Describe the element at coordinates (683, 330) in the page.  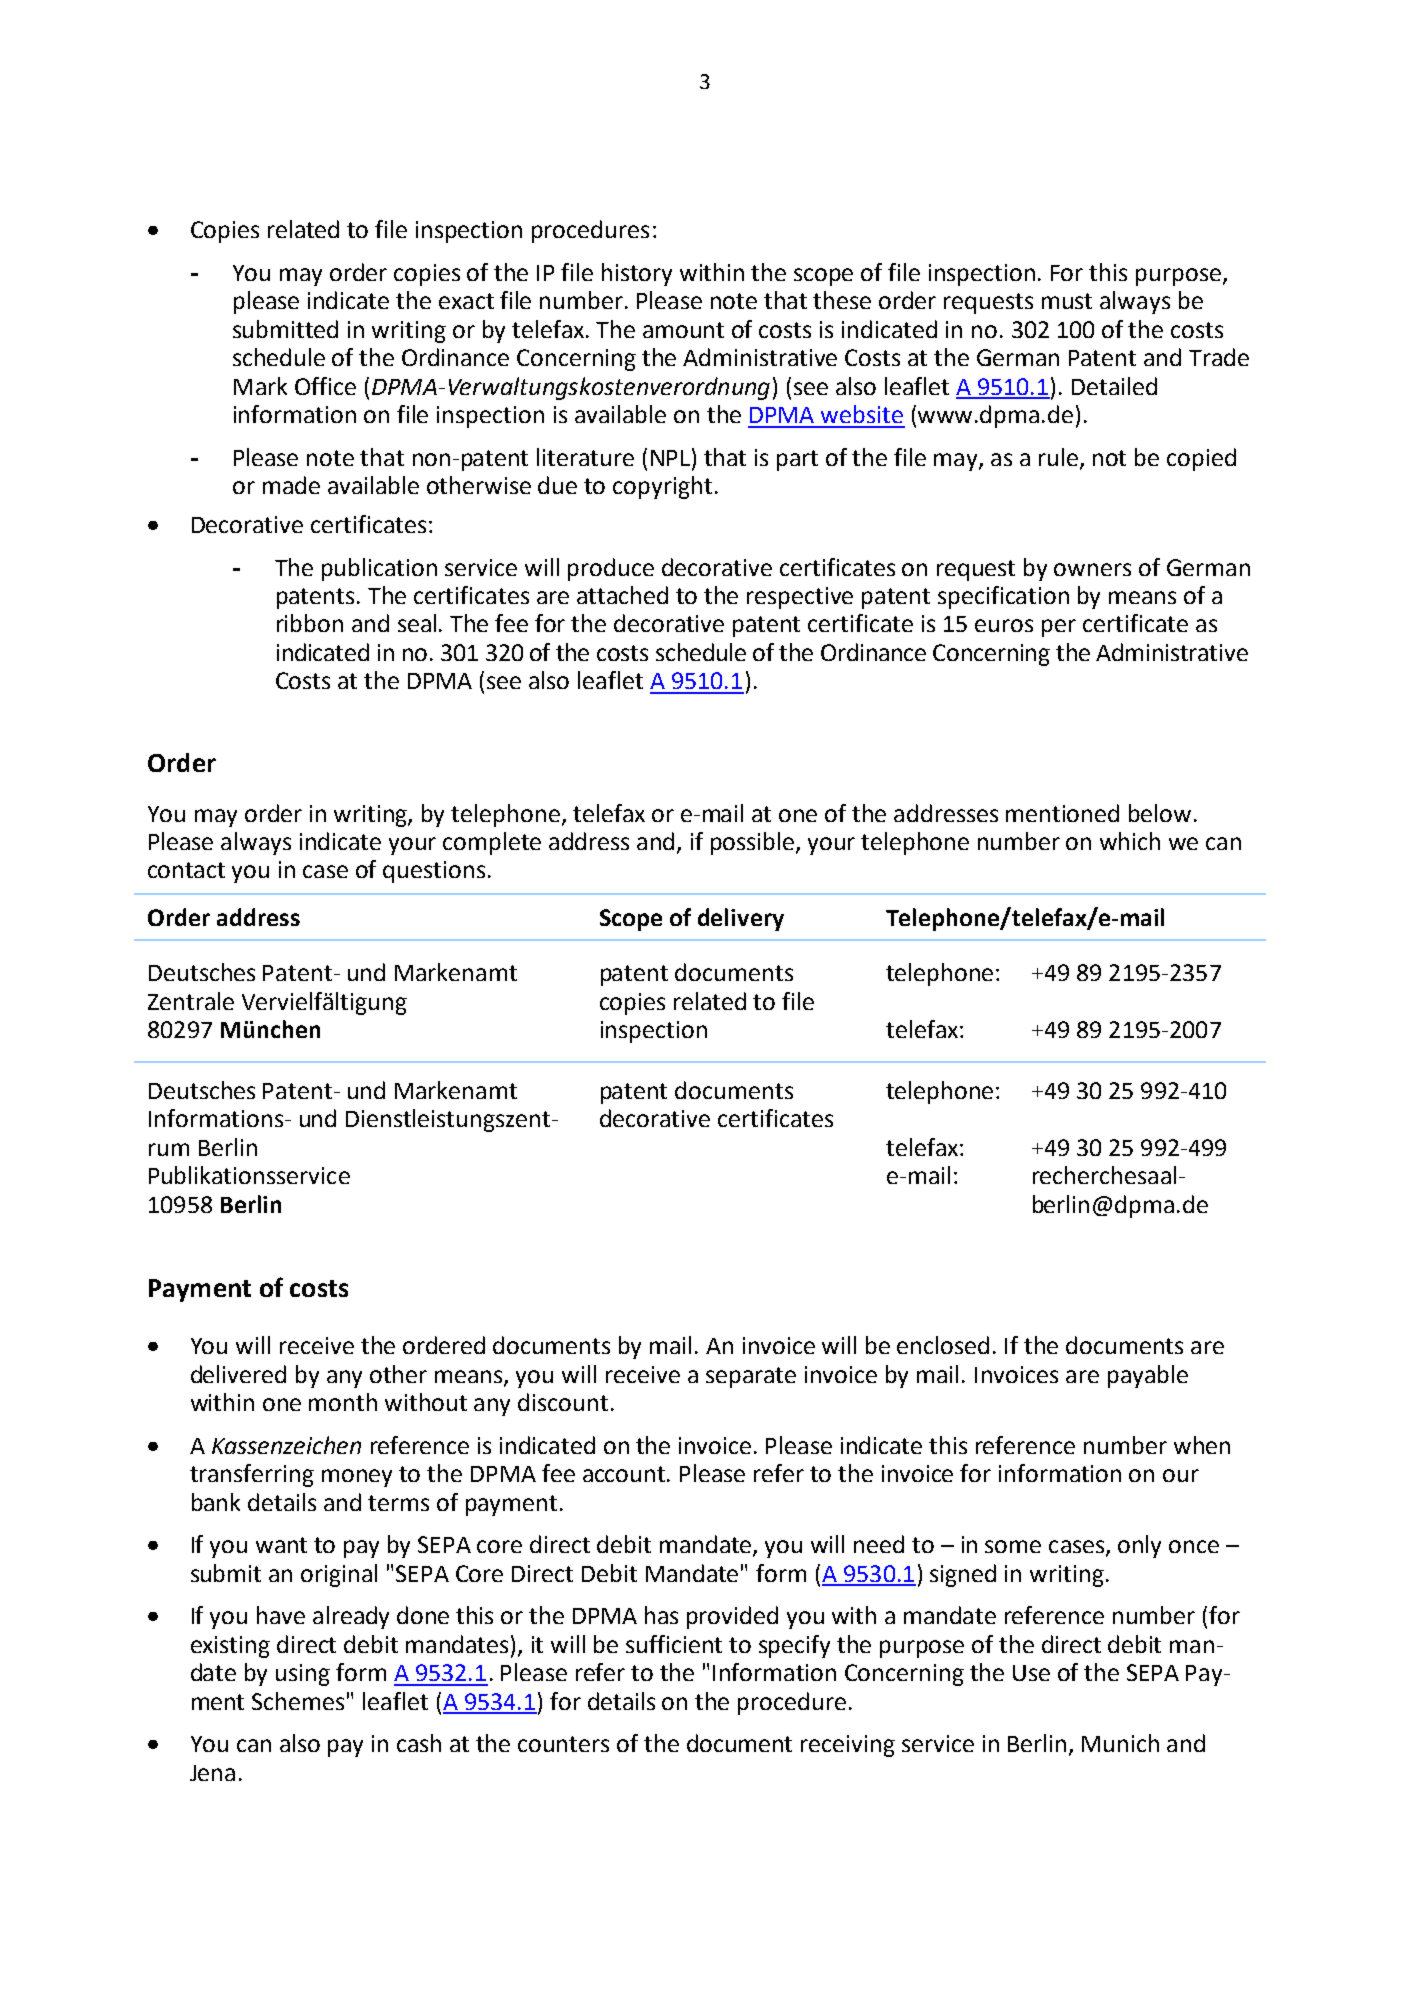
I see `amount` at that location.
